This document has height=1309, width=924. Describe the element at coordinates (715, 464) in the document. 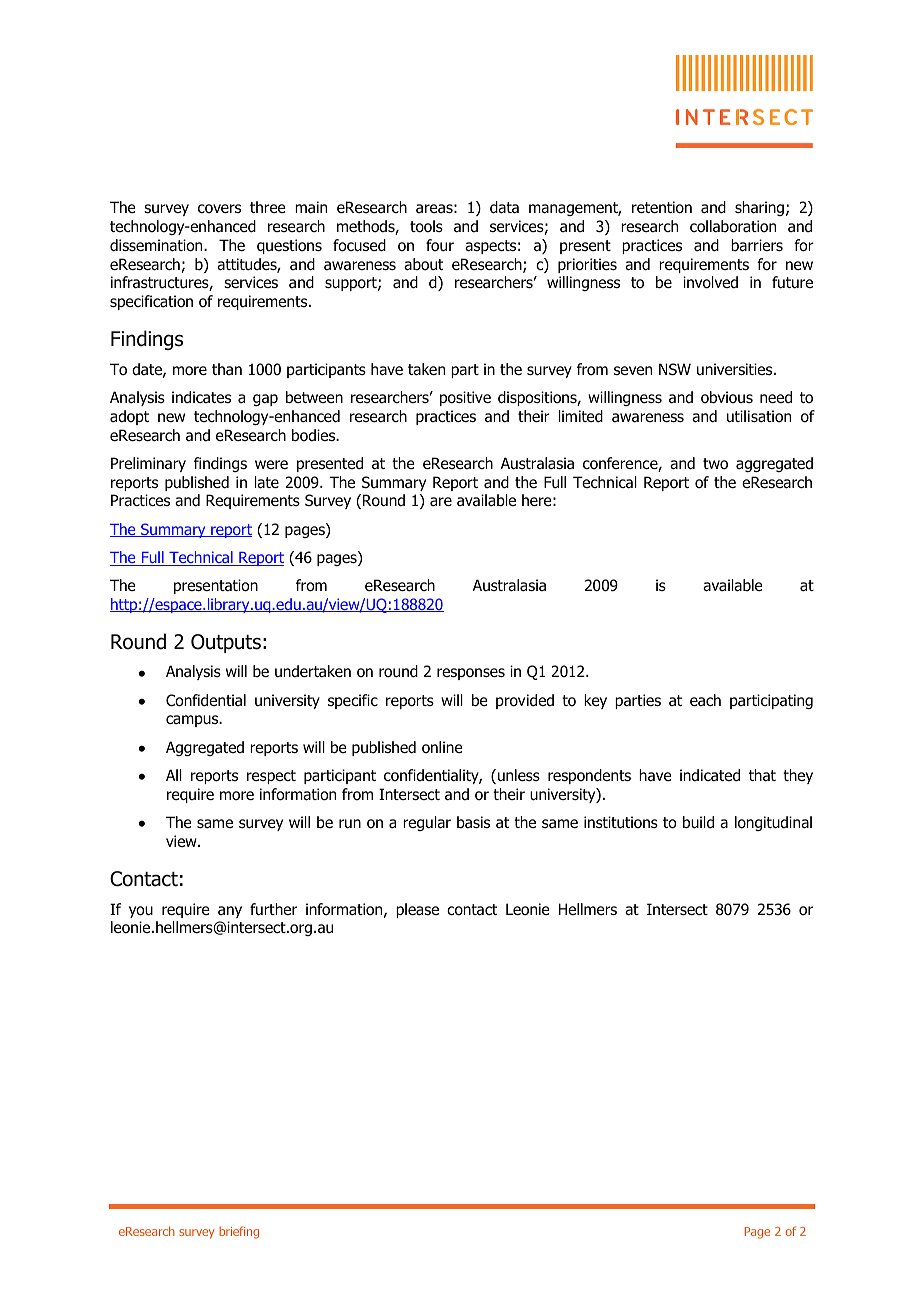

I see `two` at that location.
